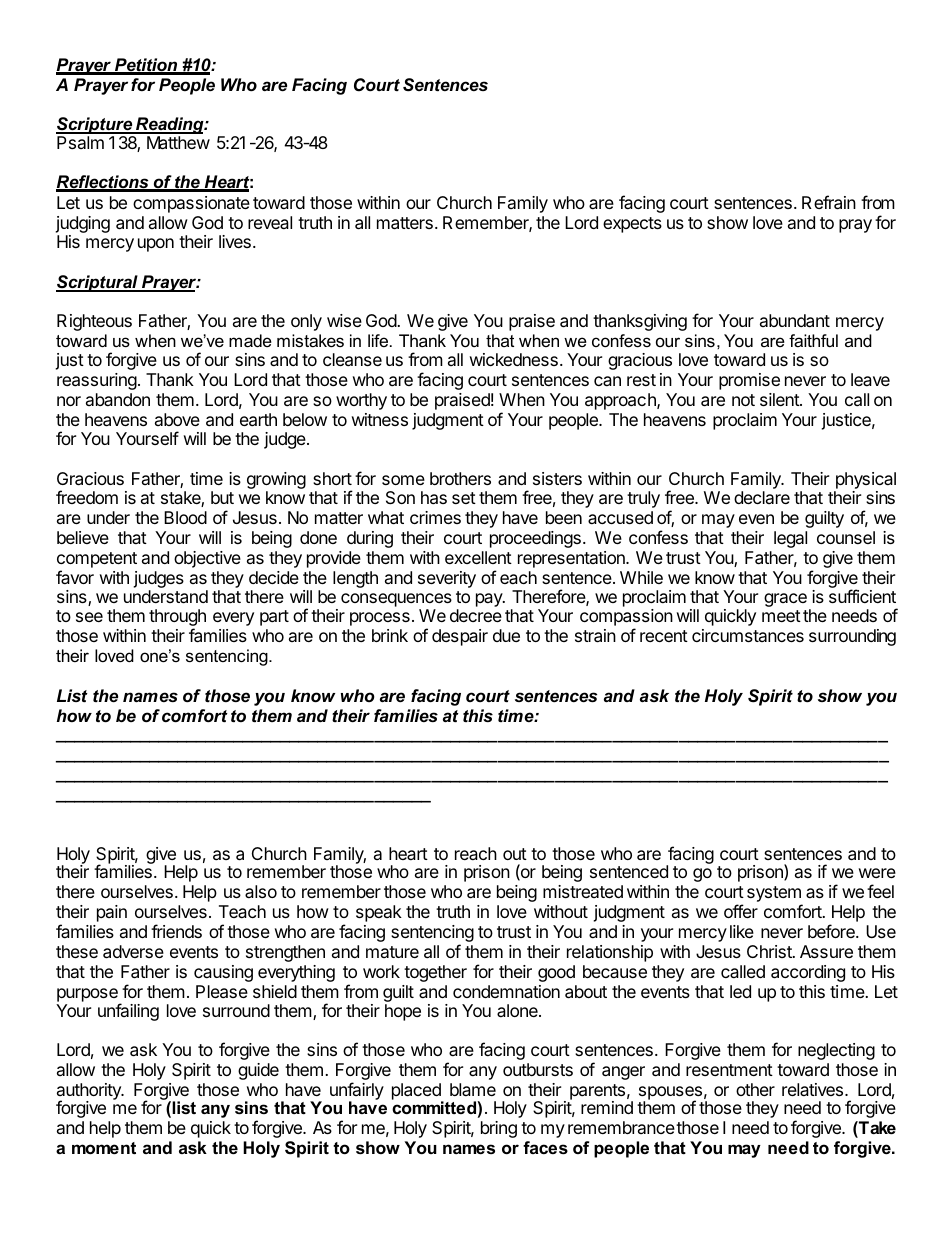  What do you see at coordinates (812, 1089) in the screenshot?
I see `relatives` at bounding box center [812, 1089].
